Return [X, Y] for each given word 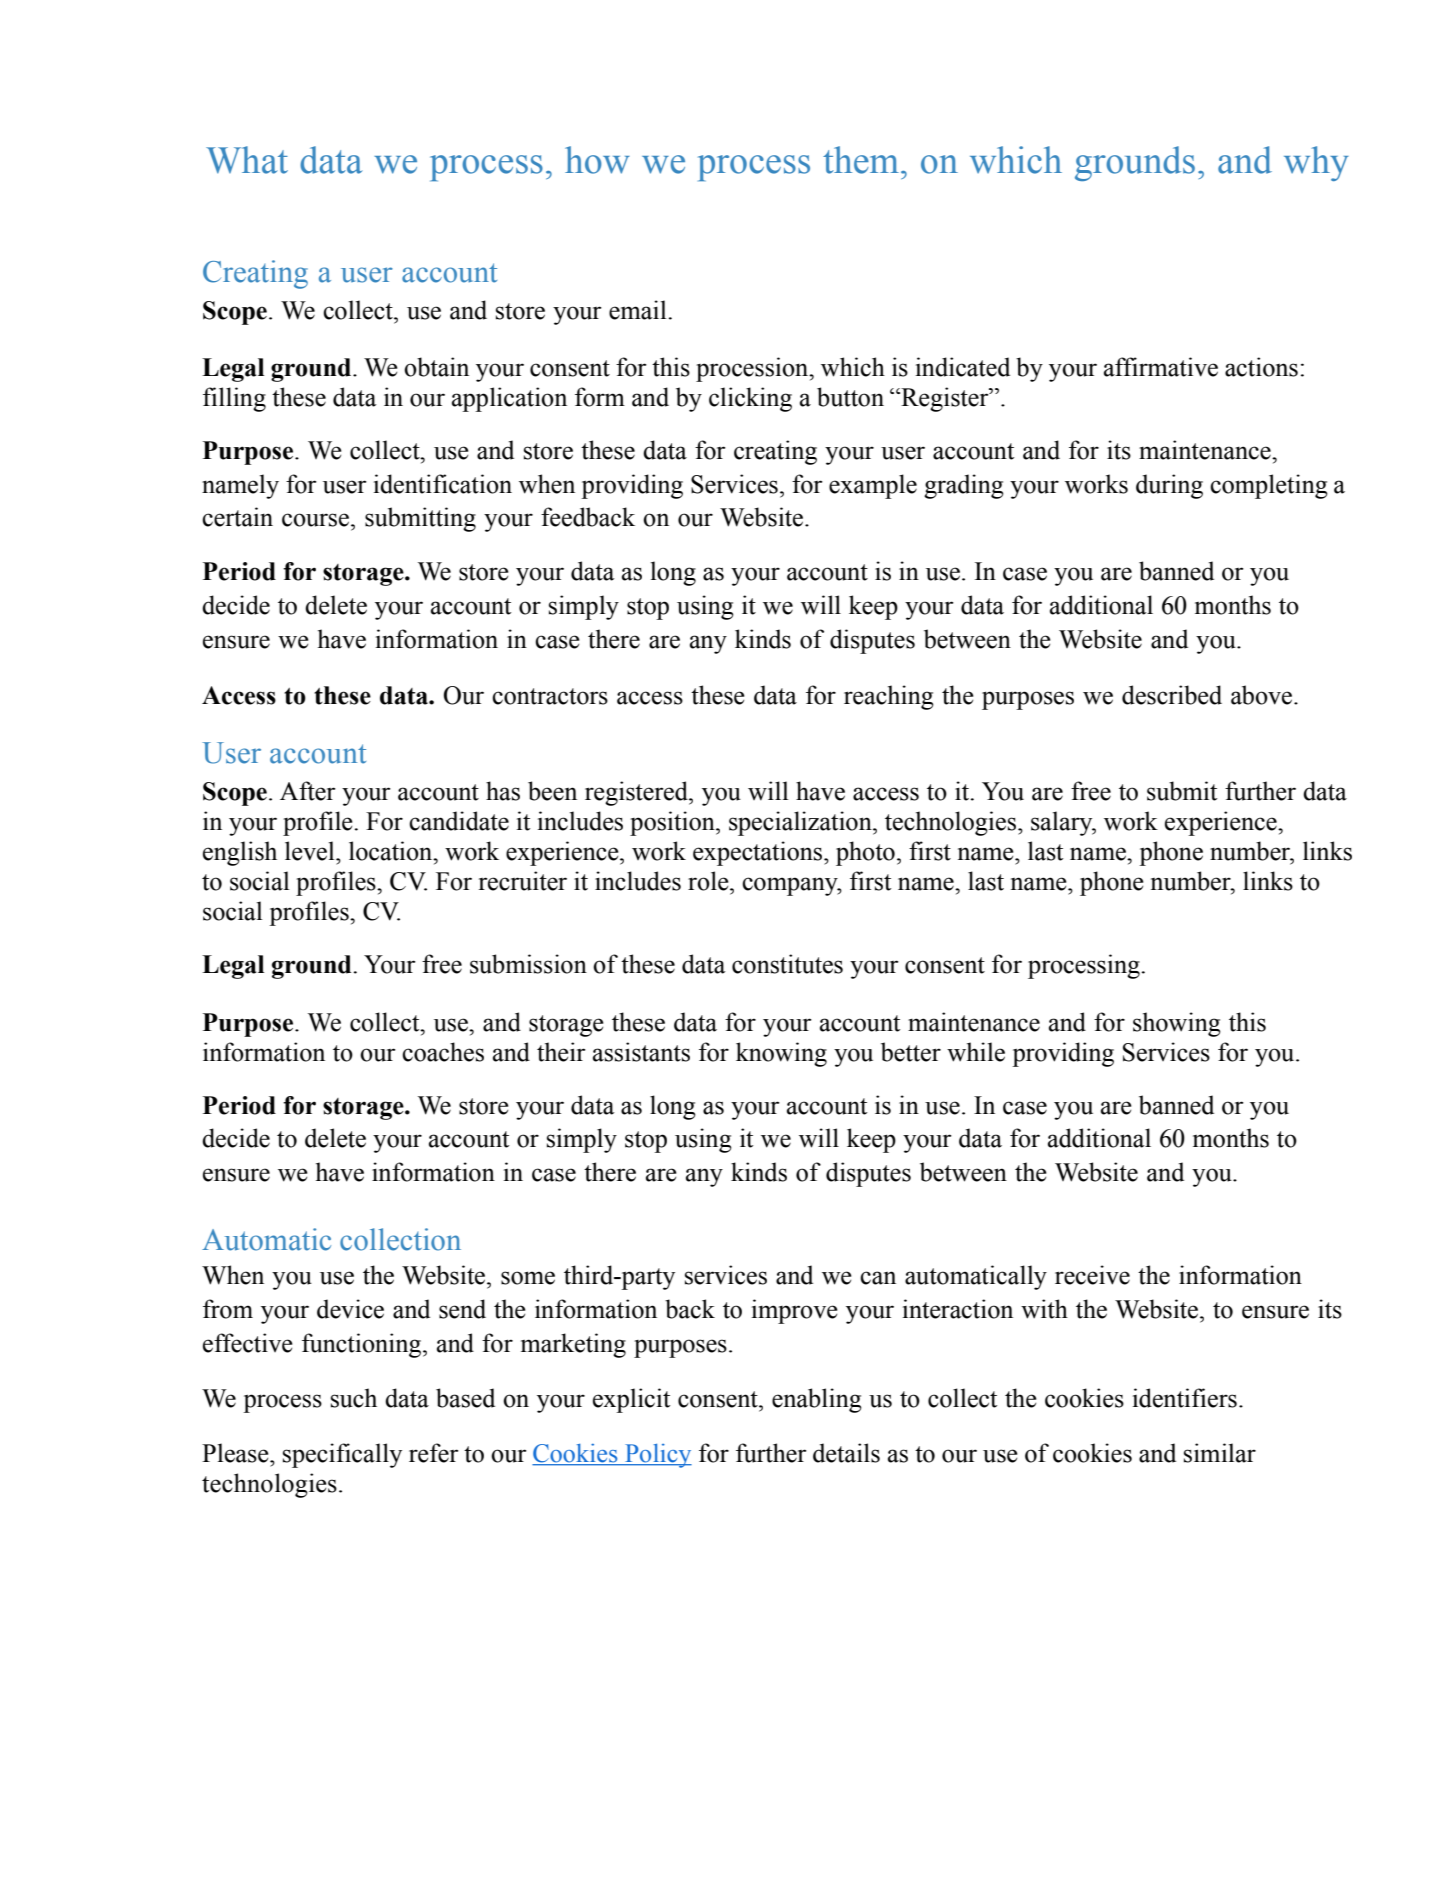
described [1172, 695]
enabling [817, 1400]
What [247, 160]
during [1169, 486]
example [873, 486]
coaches [443, 1052]
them [861, 160]
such [354, 1398]
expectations [759, 853]
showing [1177, 1024]
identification [442, 484]
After [308, 791]
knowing [781, 1054]
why [1316, 163]
